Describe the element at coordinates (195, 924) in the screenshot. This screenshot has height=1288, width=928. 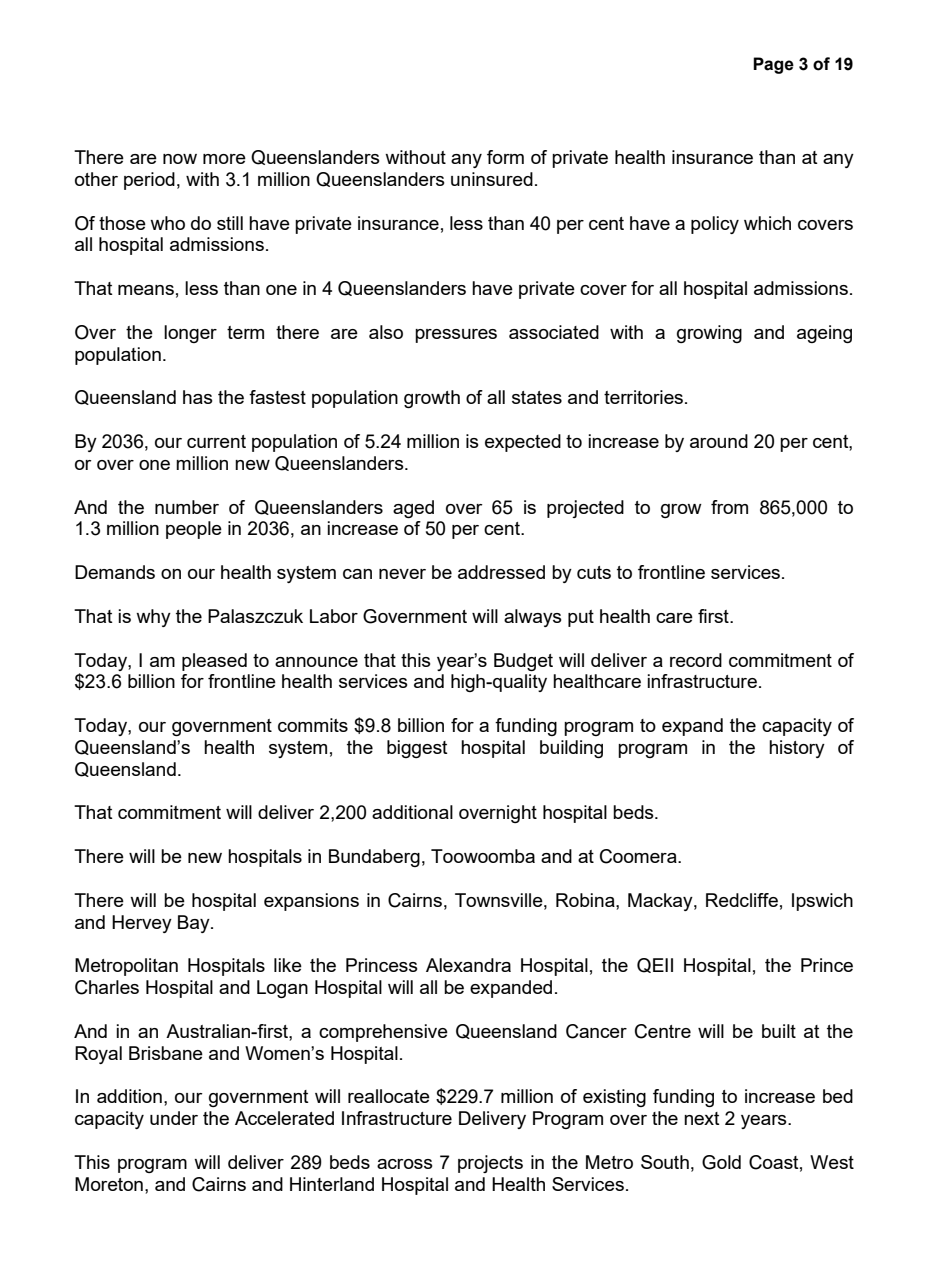
I see `Bay` at that location.
